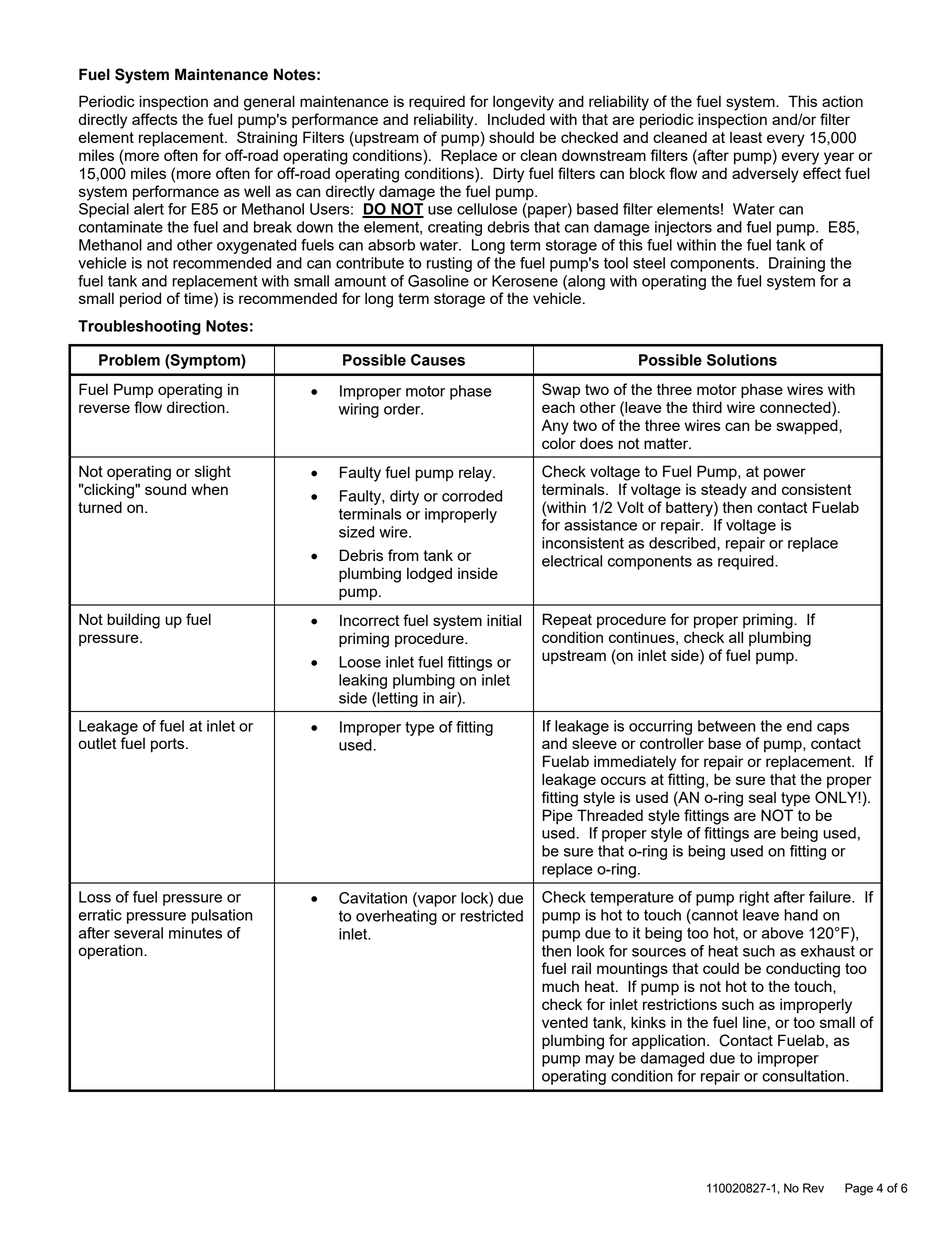 This document has height=1233, width=952. What do you see at coordinates (155, 119) in the document?
I see `affects` at bounding box center [155, 119].
